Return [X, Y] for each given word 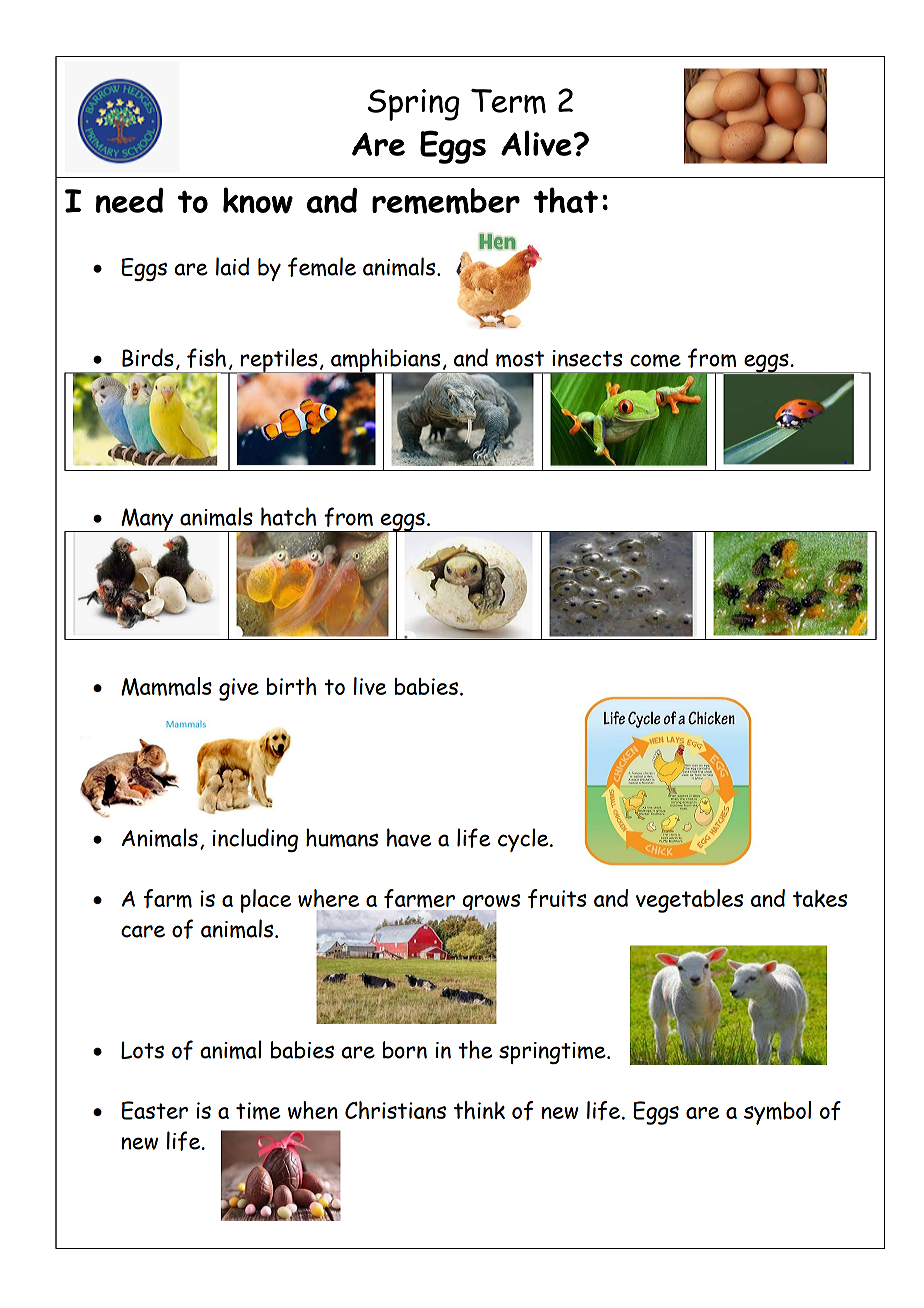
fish [206, 358]
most [520, 359]
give [239, 689]
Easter [155, 1110]
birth [292, 686]
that [566, 200]
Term [508, 101]
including [255, 840]
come [655, 360]
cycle [524, 840]
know [258, 200]
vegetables [689, 901]
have [409, 837]
